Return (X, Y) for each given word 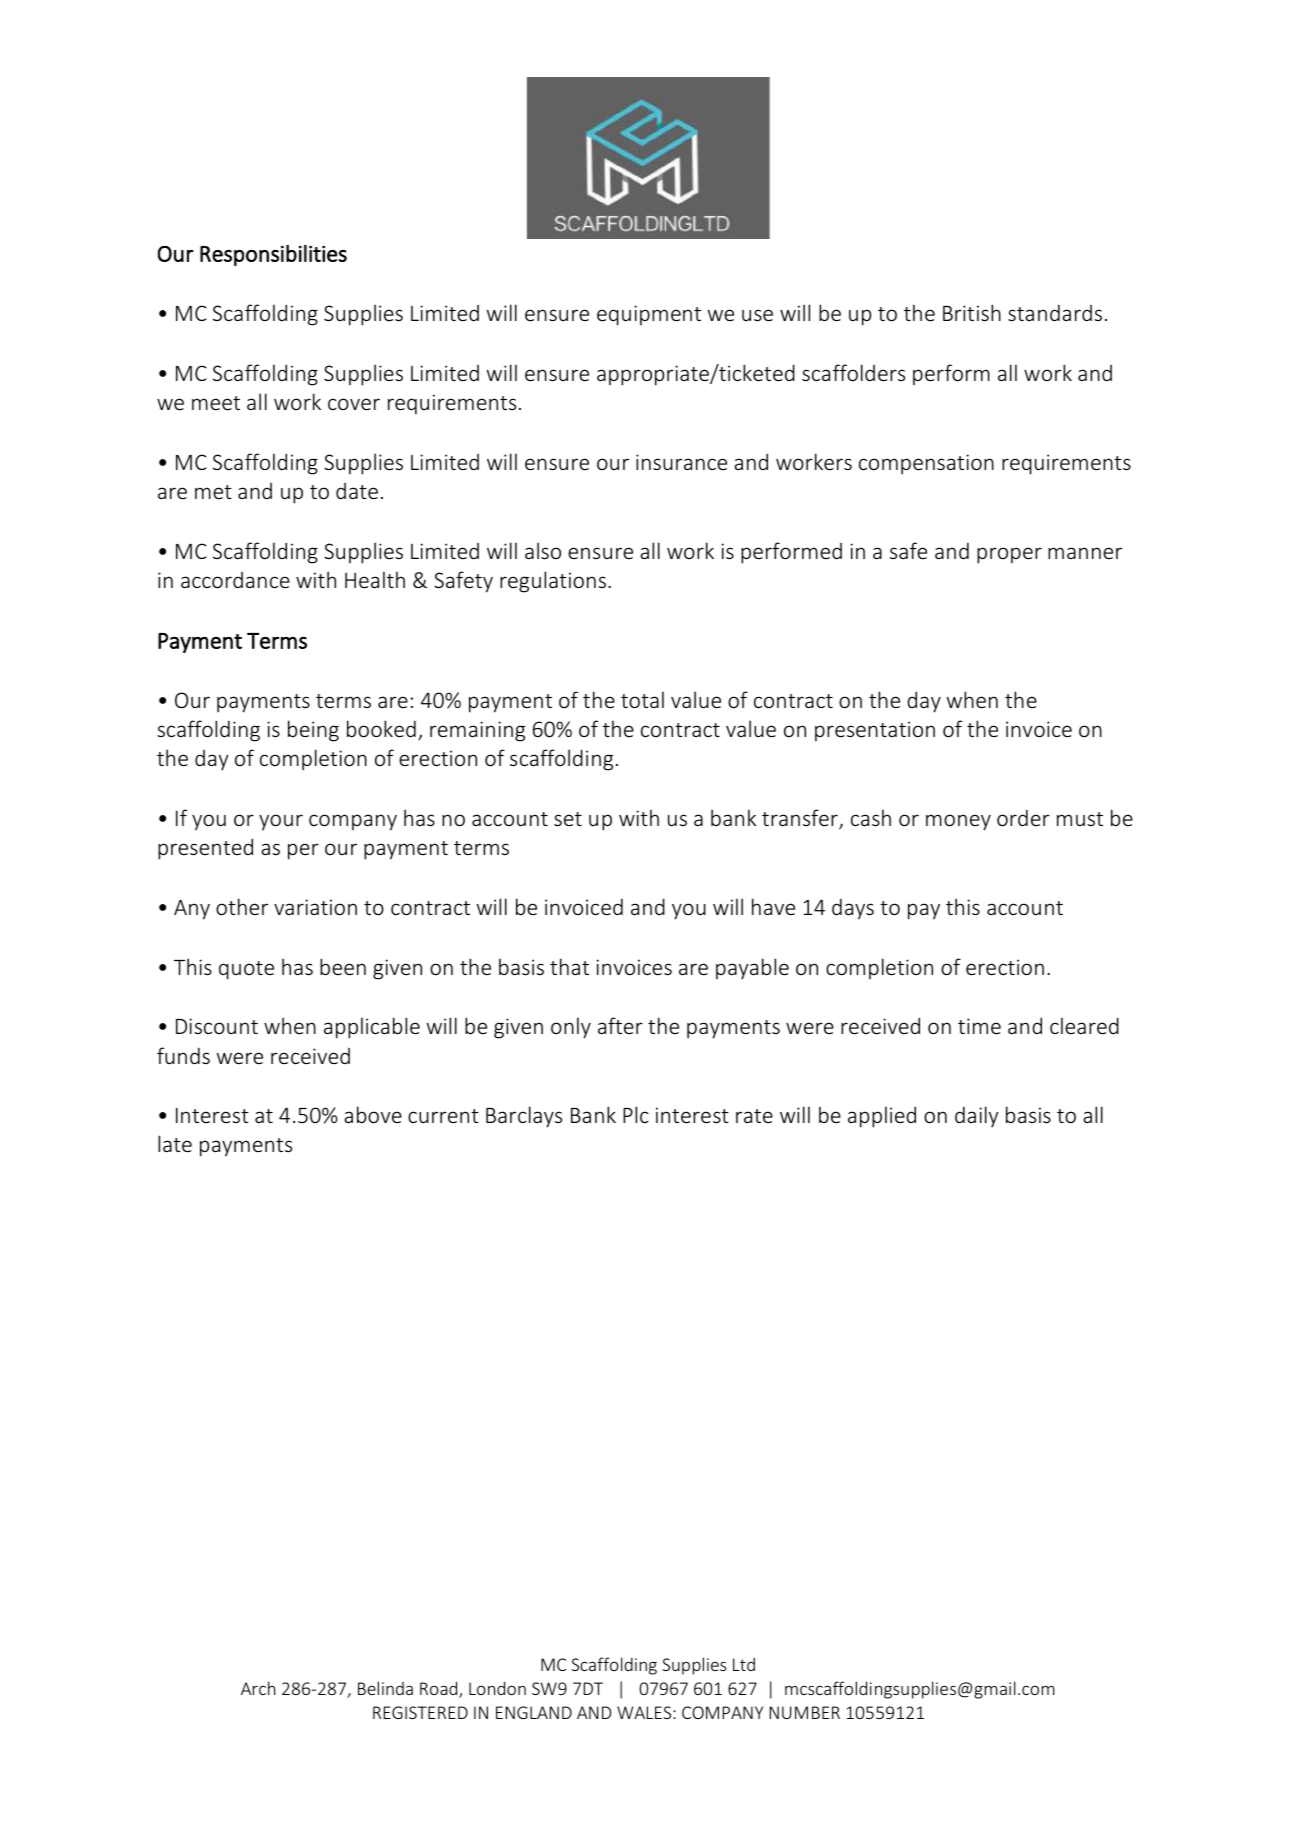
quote (246, 970)
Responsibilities (273, 255)
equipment (649, 315)
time (979, 1026)
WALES (645, 1712)
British (972, 312)
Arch (258, 1688)
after (620, 1025)
